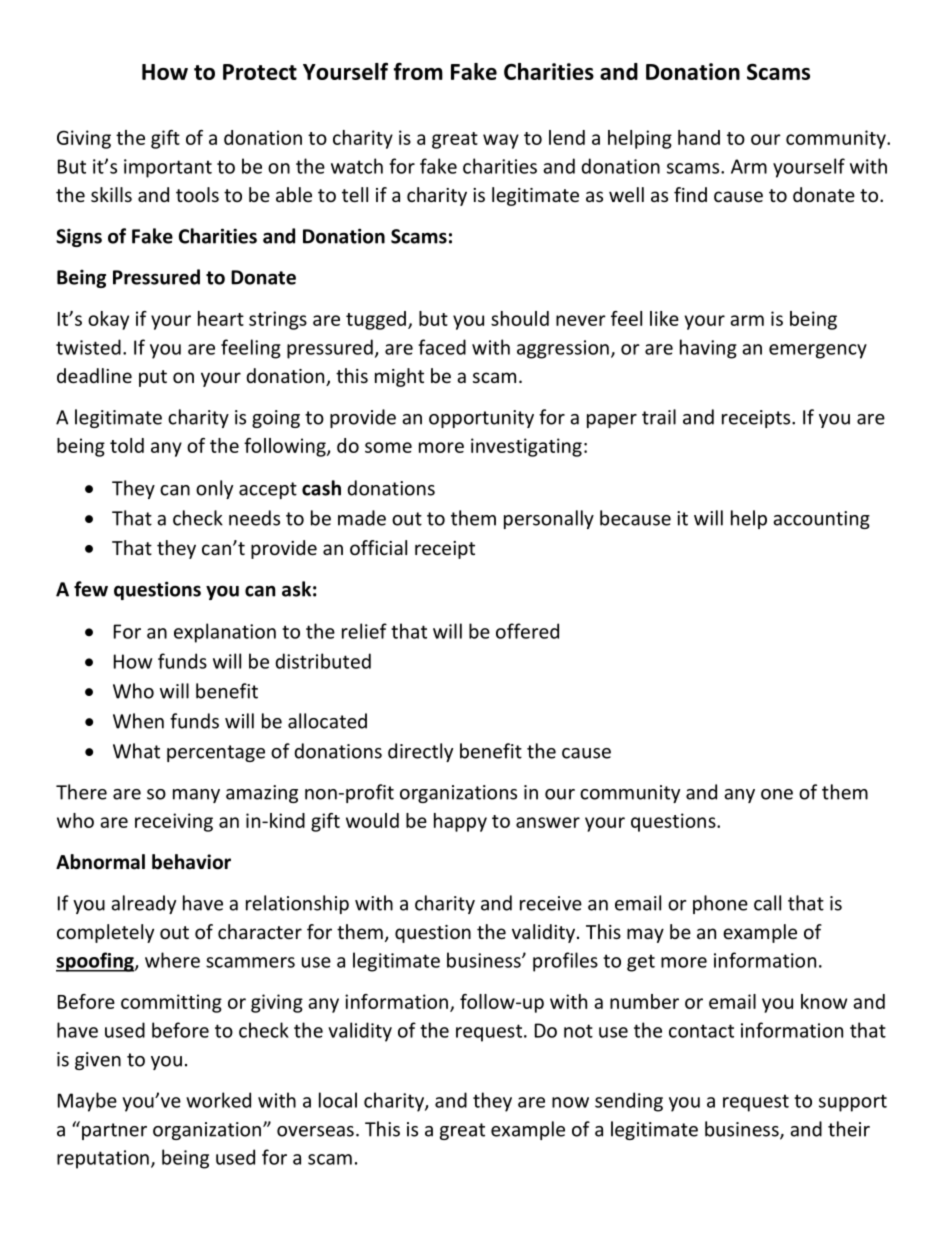 This page has height=1233, width=952. I want to click on hand, so click(699, 137).
